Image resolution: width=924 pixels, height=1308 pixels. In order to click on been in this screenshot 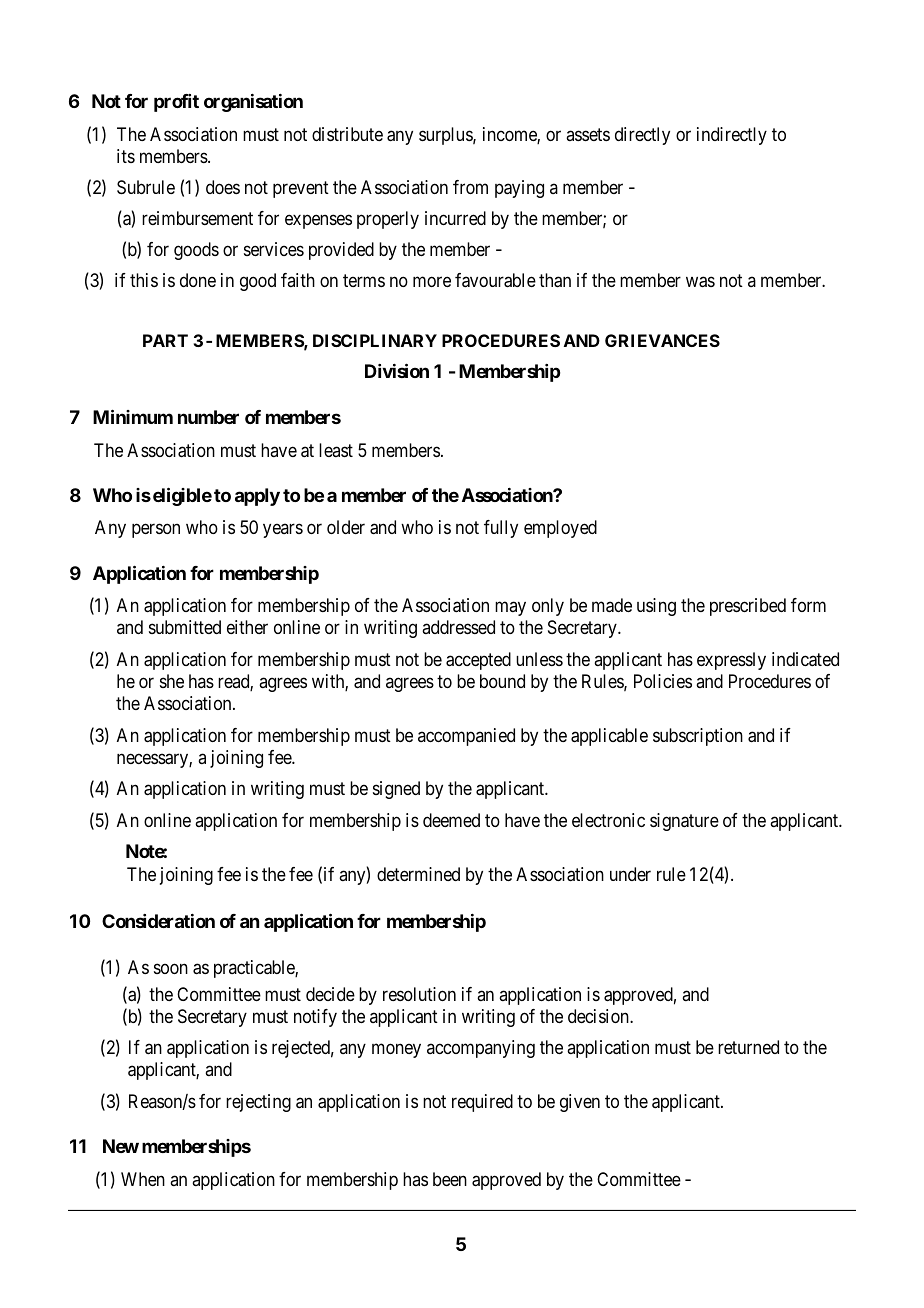, I will do `click(450, 1179)`.
